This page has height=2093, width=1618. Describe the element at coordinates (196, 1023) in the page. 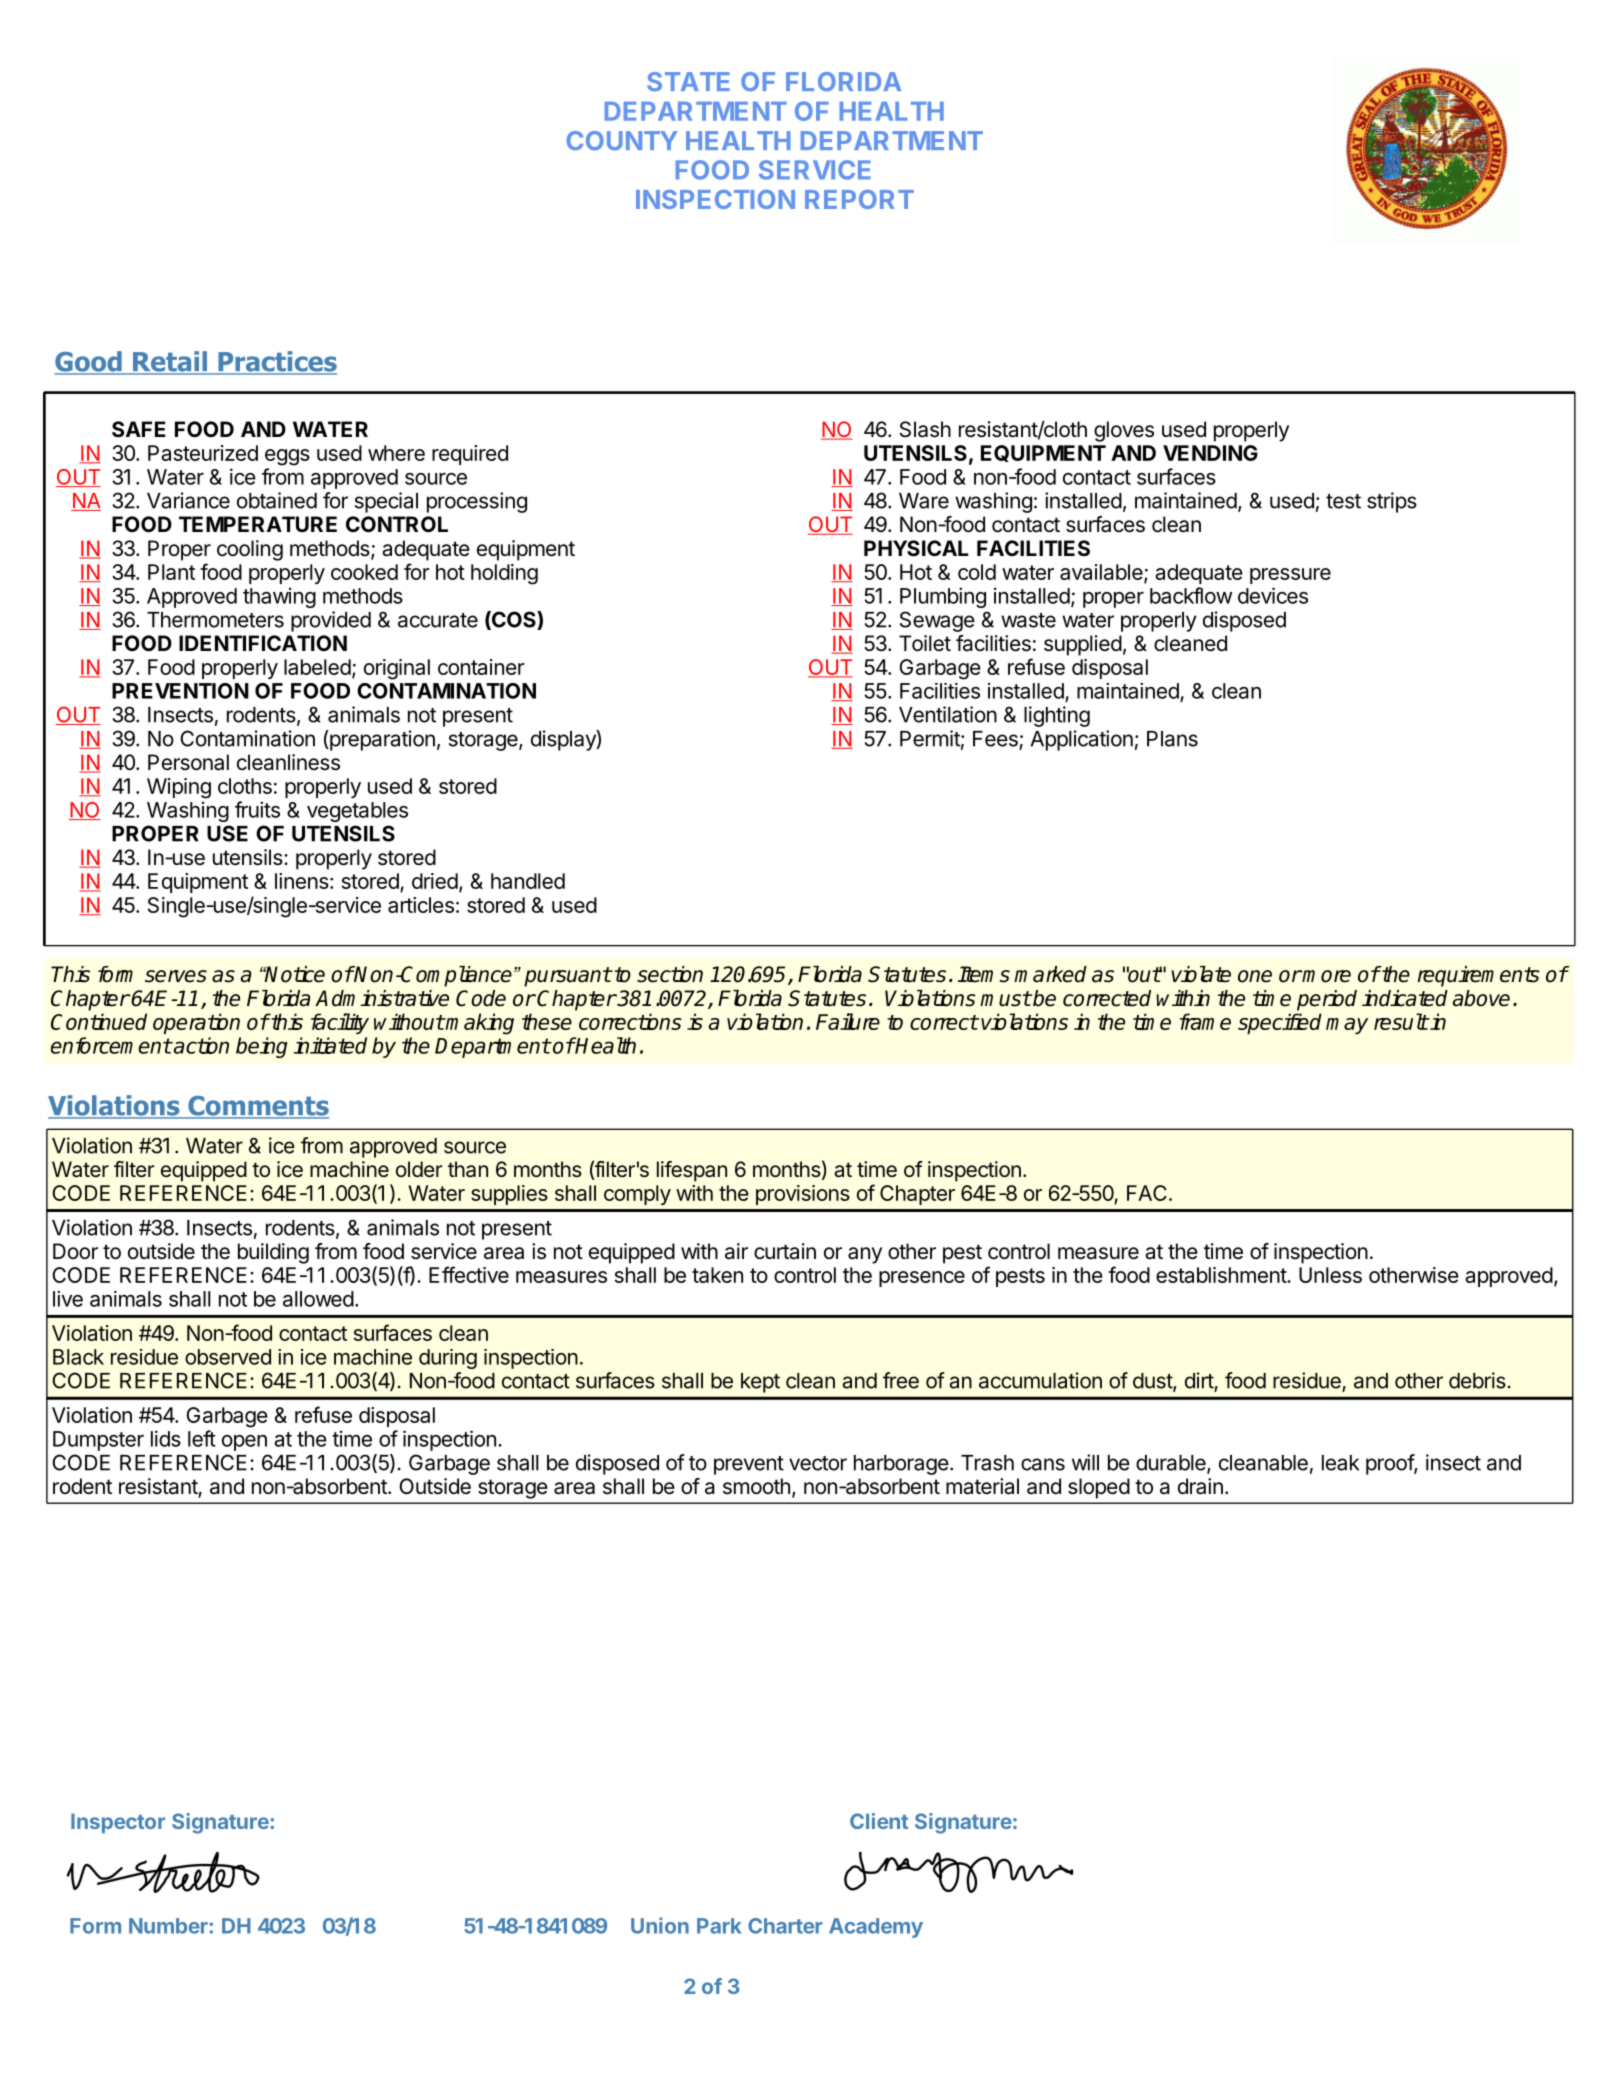

I see `operation` at that location.
